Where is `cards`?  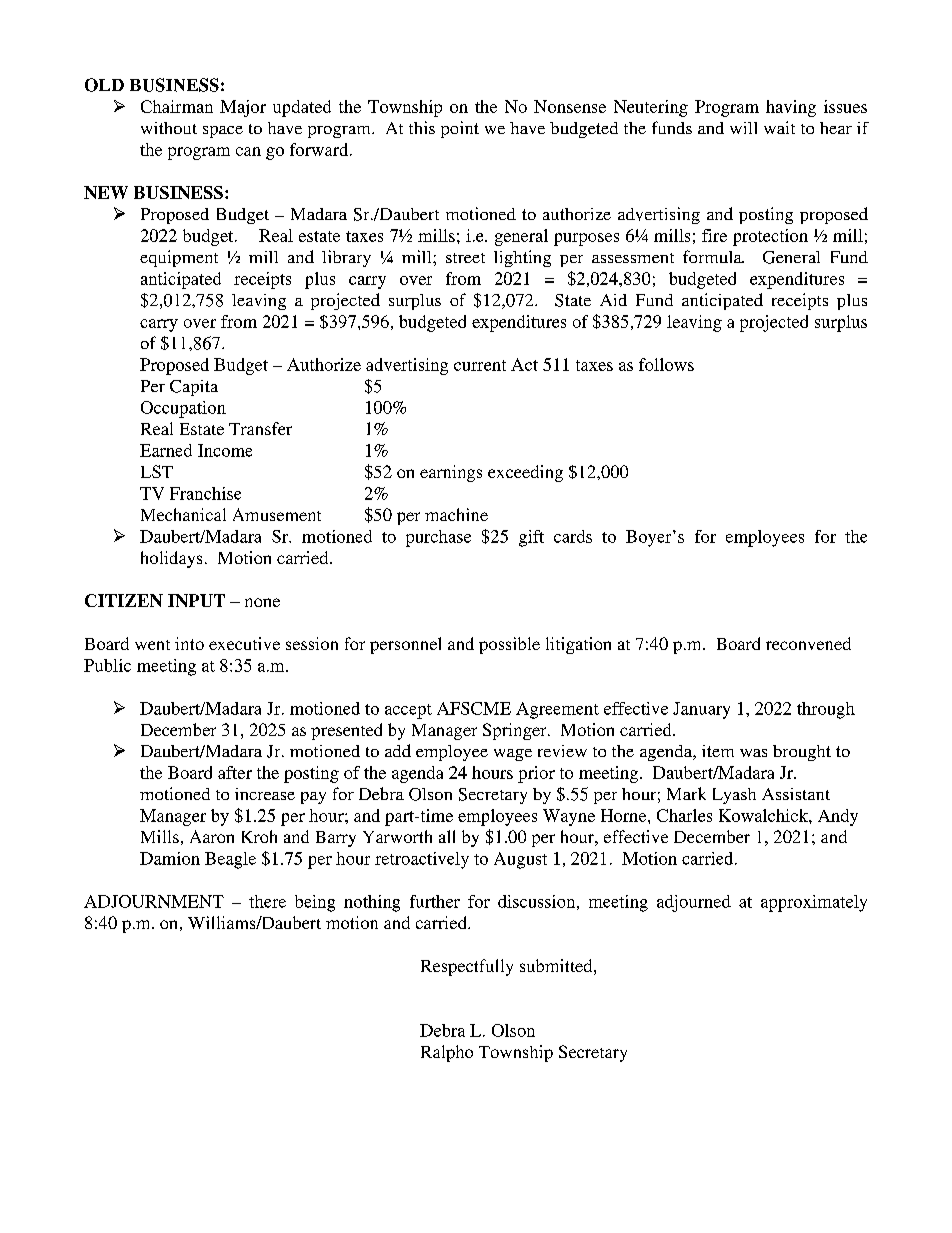
cards is located at coordinates (573, 536).
